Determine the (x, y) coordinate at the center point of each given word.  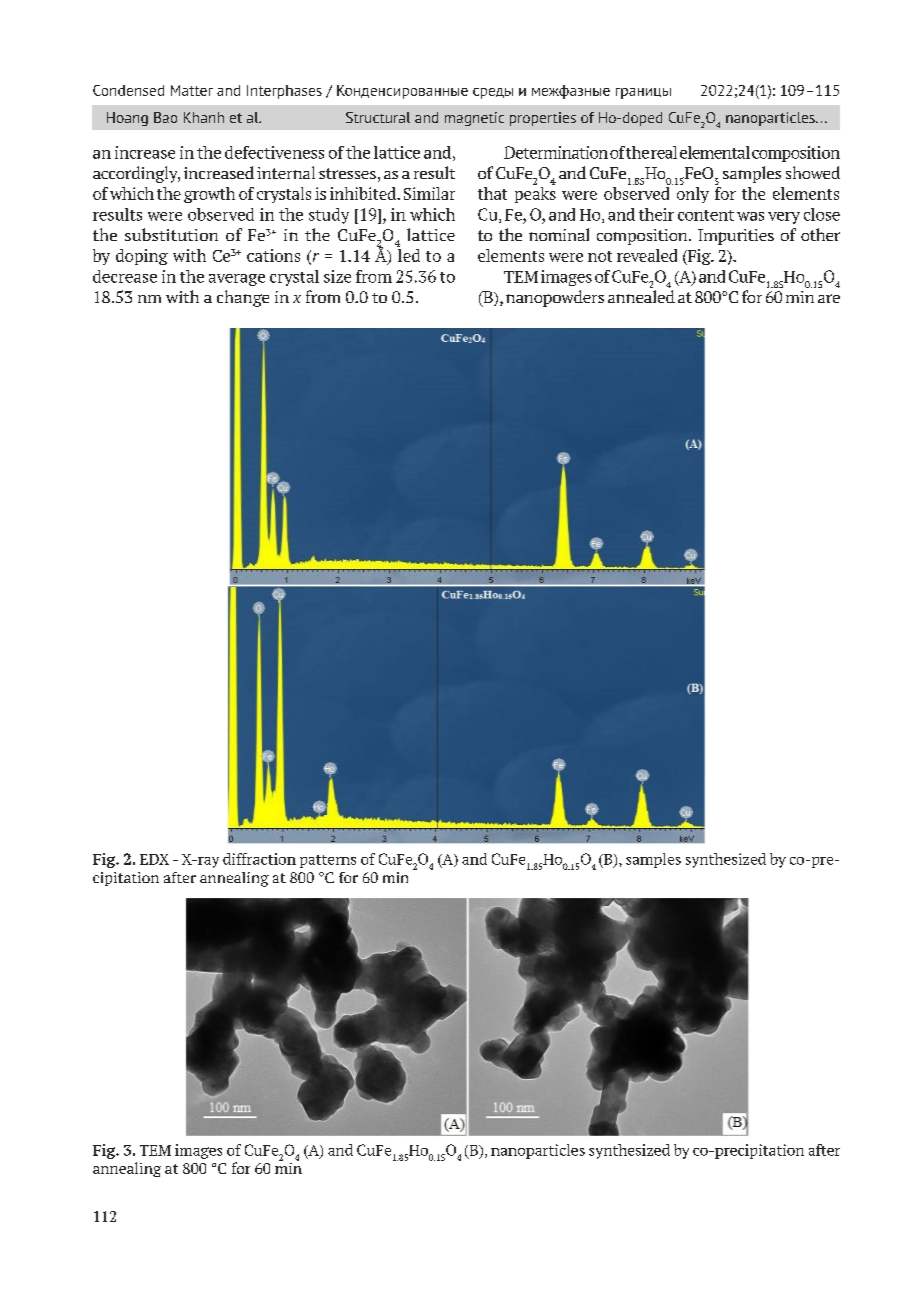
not (600, 256)
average (237, 280)
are (829, 298)
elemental (715, 152)
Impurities (736, 237)
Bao (165, 117)
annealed (641, 296)
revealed (647, 255)
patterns (328, 861)
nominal (559, 234)
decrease (125, 276)
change (243, 298)
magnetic (474, 119)
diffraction (259, 859)
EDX (154, 859)
